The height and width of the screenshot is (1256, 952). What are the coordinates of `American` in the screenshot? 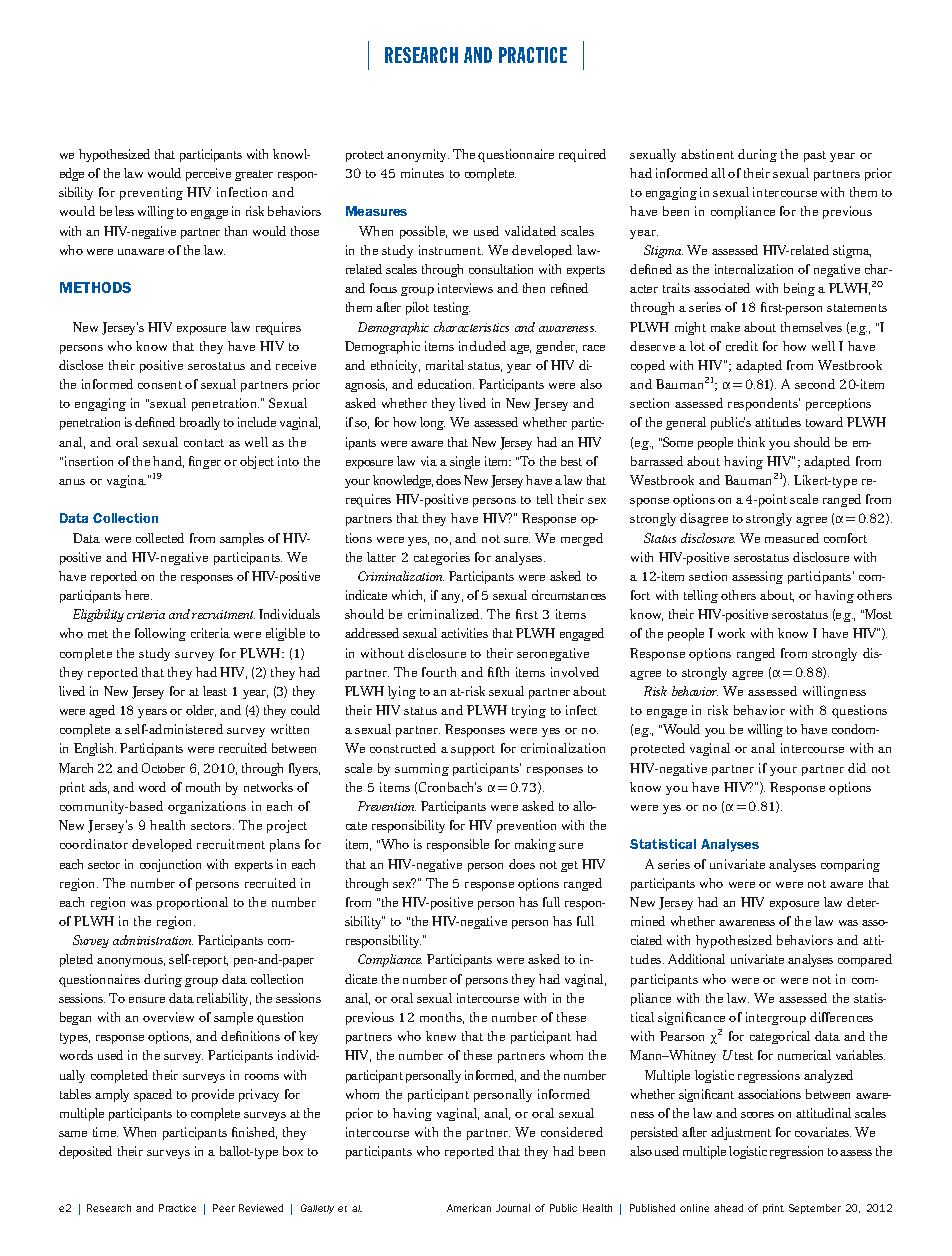 It's located at (469, 1208).
